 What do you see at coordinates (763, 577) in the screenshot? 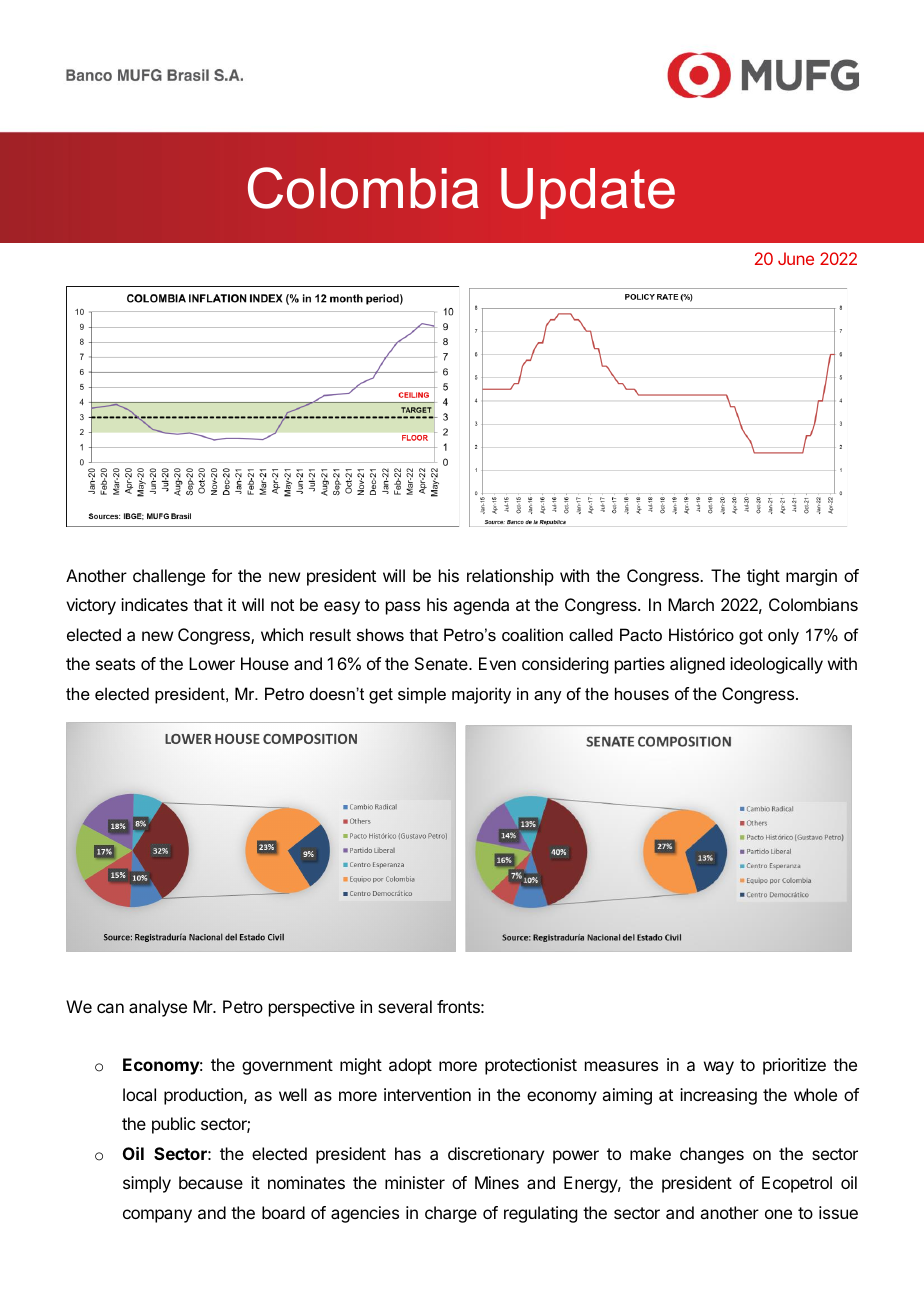
I see `tight` at bounding box center [763, 577].
